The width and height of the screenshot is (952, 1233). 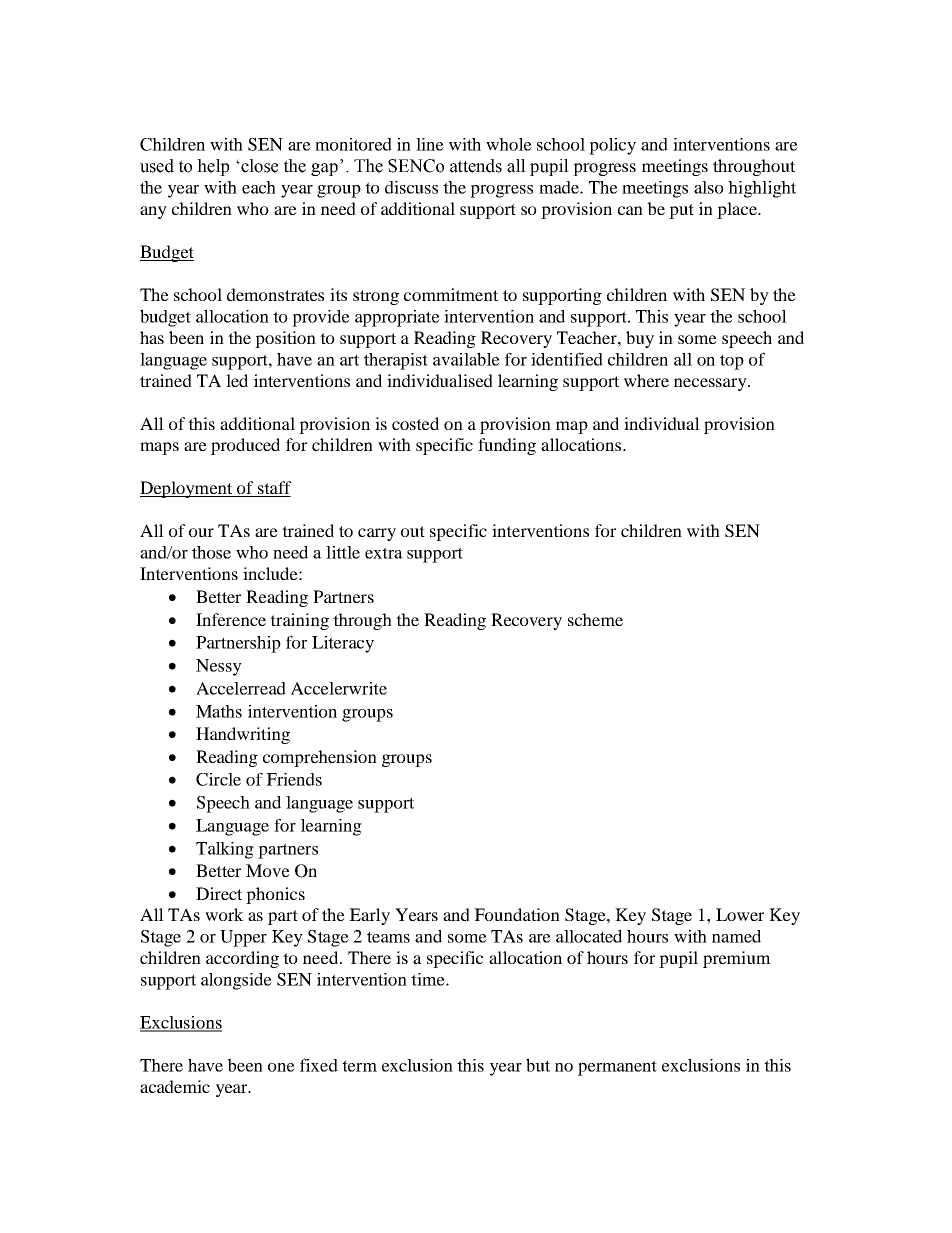 What do you see at coordinates (213, 167) in the screenshot?
I see `help` at bounding box center [213, 167].
